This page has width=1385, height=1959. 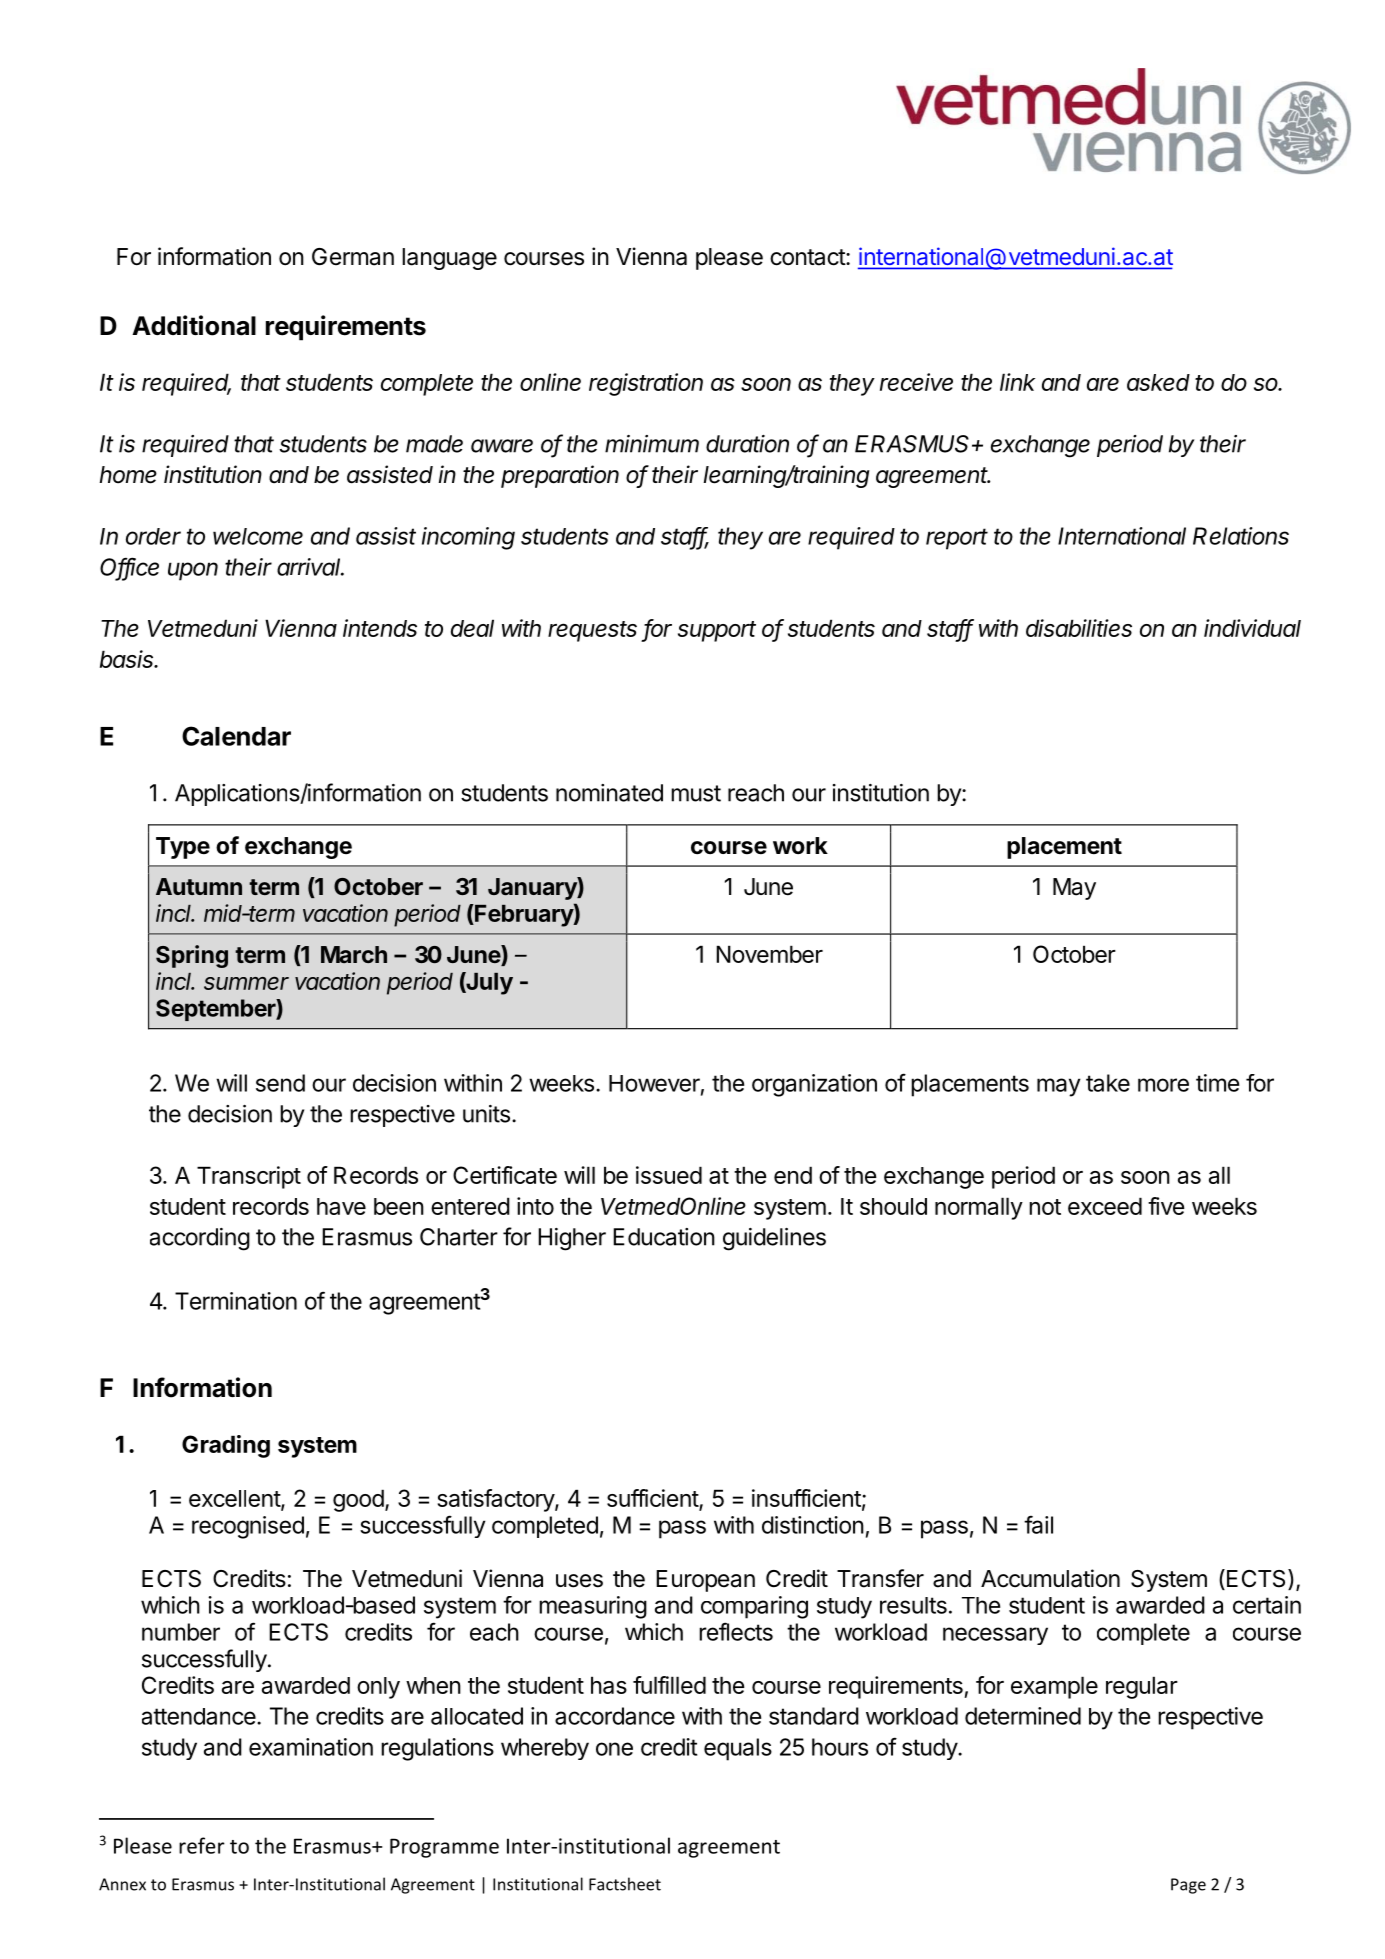 I want to click on distinction, so click(x=813, y=1525).
